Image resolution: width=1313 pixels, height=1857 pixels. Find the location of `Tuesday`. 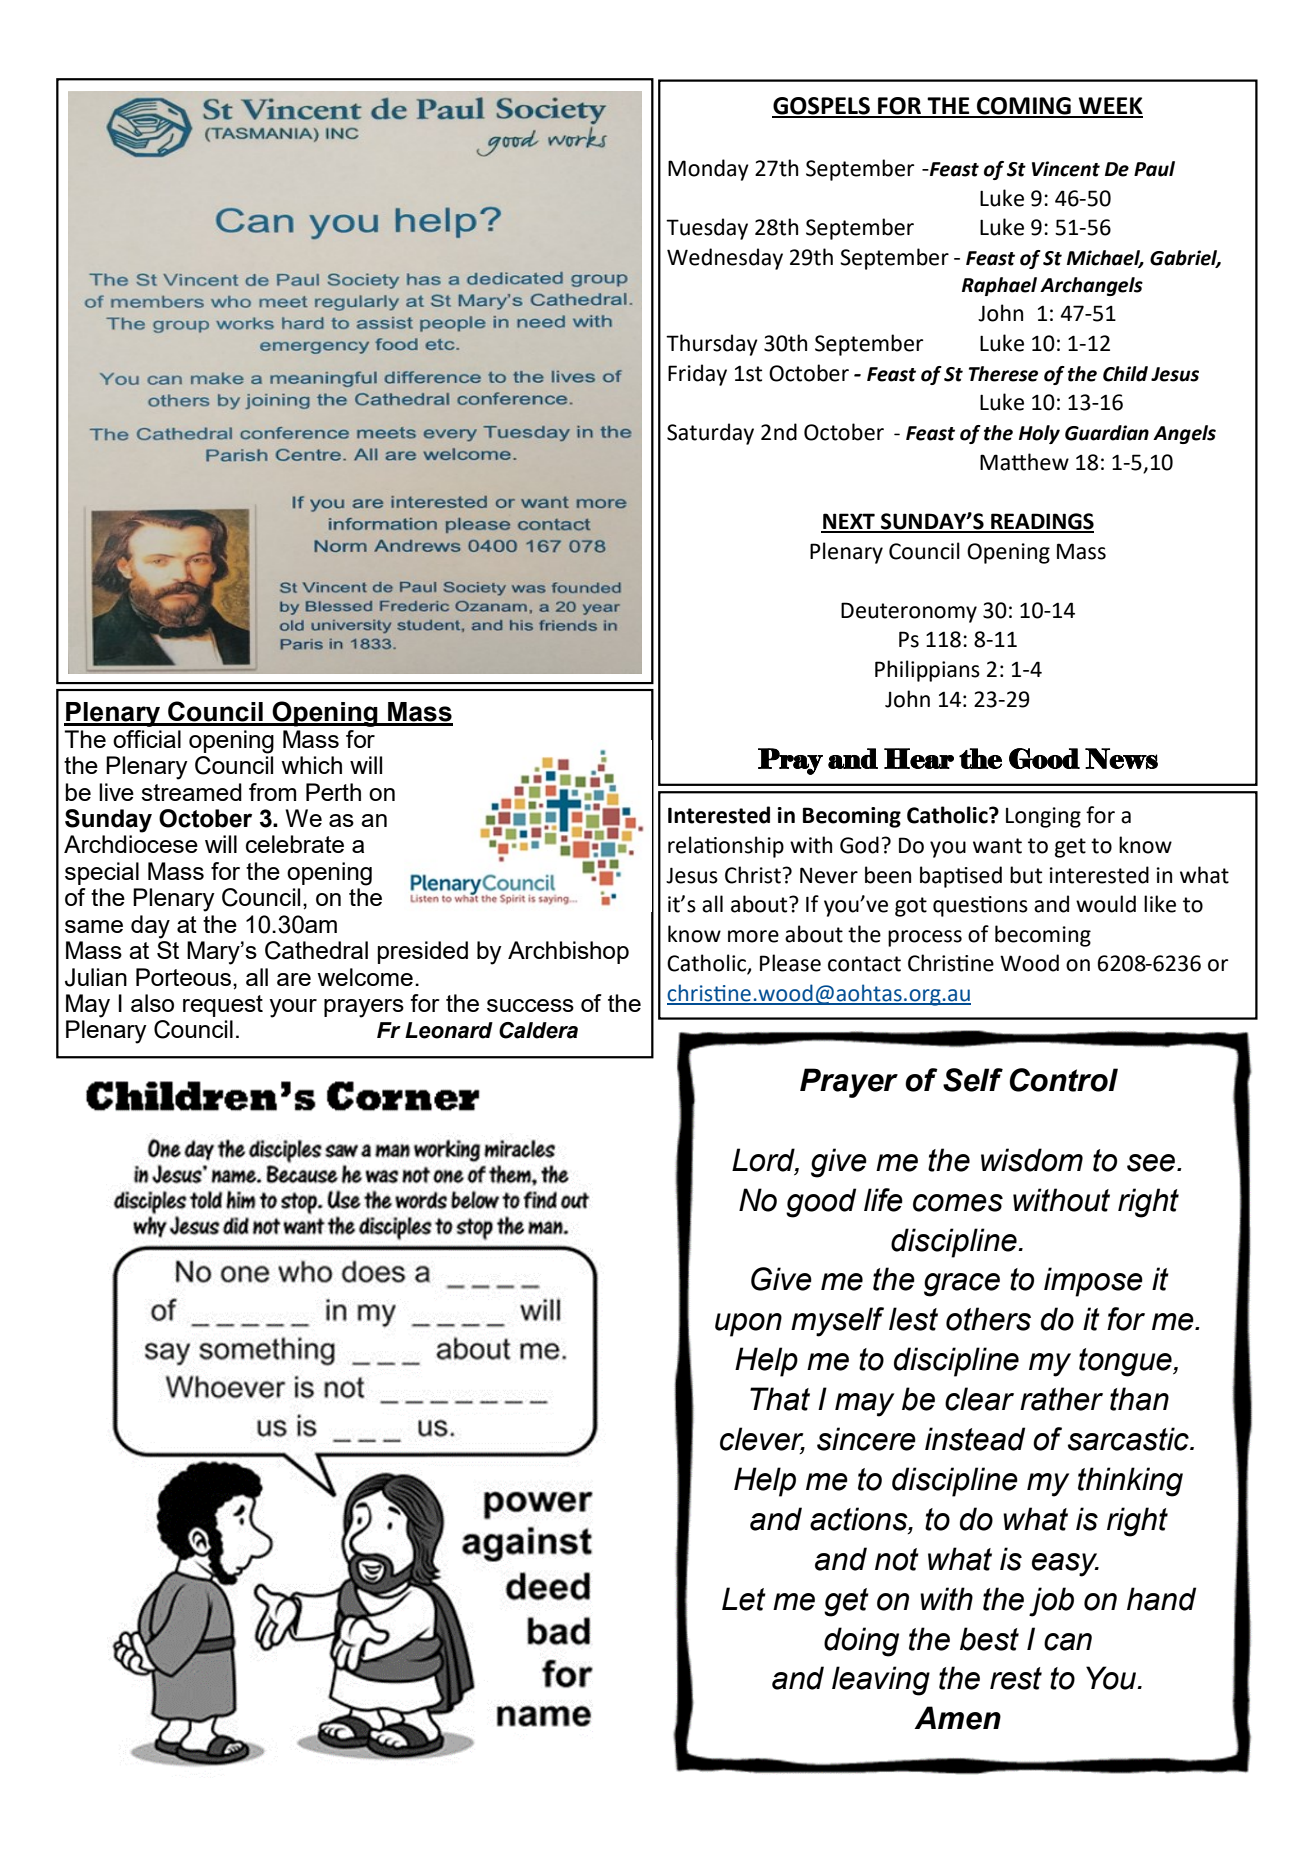

Tuesday is located at coordinates (707, 229).
